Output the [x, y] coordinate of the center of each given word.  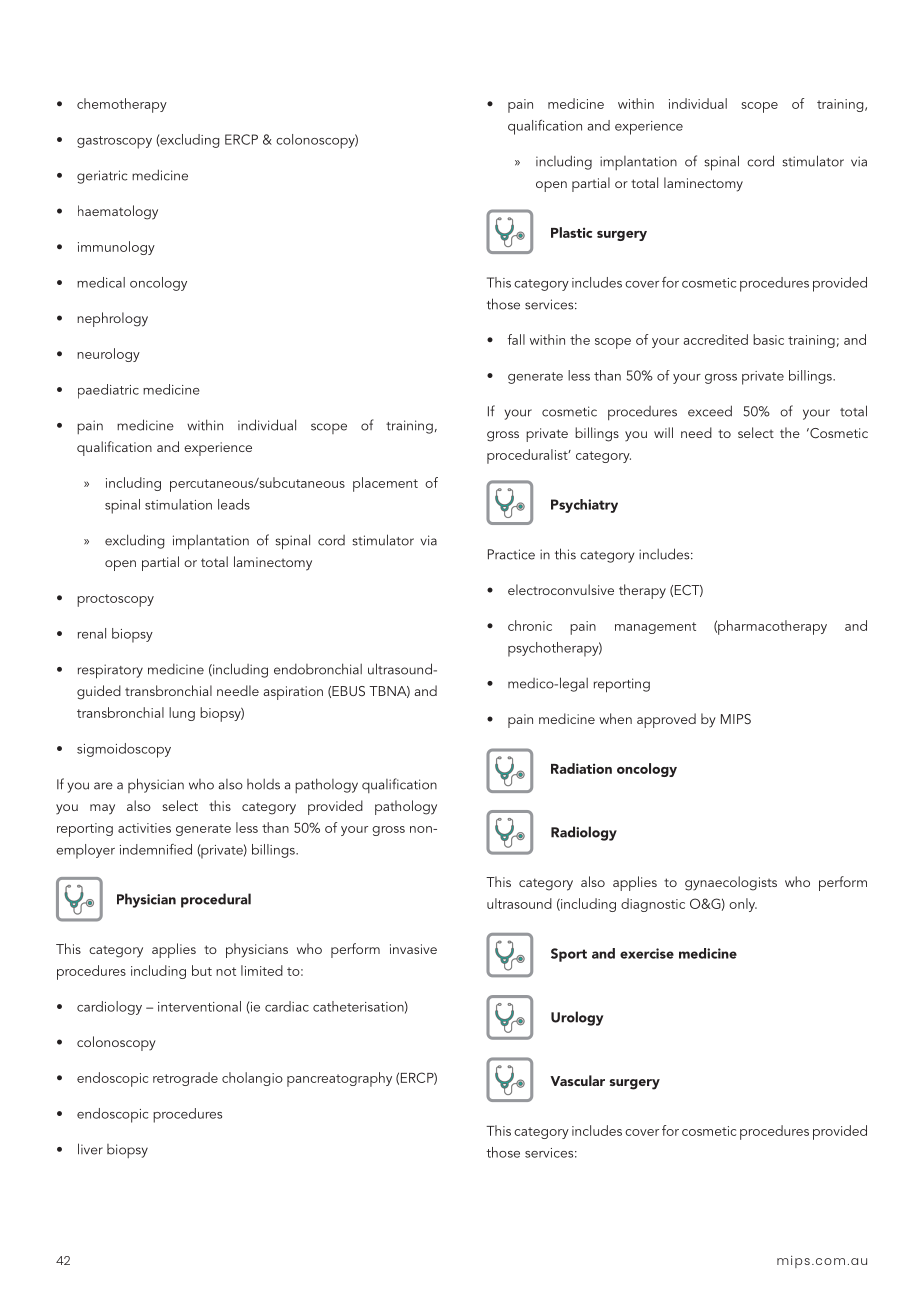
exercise [647, 953]
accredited [716, 339]
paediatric [108, 391]
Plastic [571, 232]
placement [385, 484]
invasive [413, 949]
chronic [530, 625]
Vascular [577, 1080]
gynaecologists [731, 883]
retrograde [185, 1079]
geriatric [102, 177]
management [655, 628]
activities [144, 828]
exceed [710, 411]
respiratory [110, 671]
